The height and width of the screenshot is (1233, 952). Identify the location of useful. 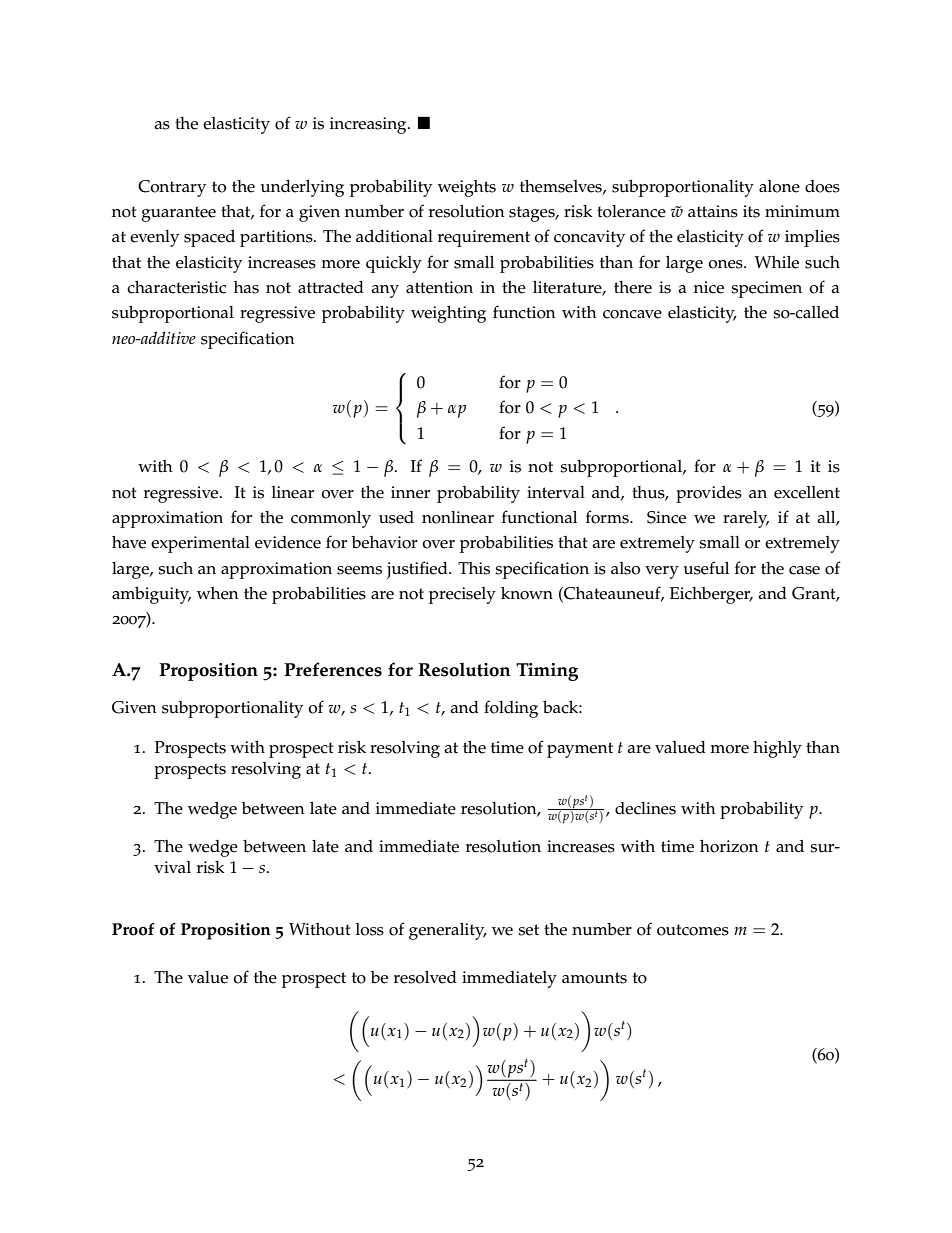
(706, 568).
